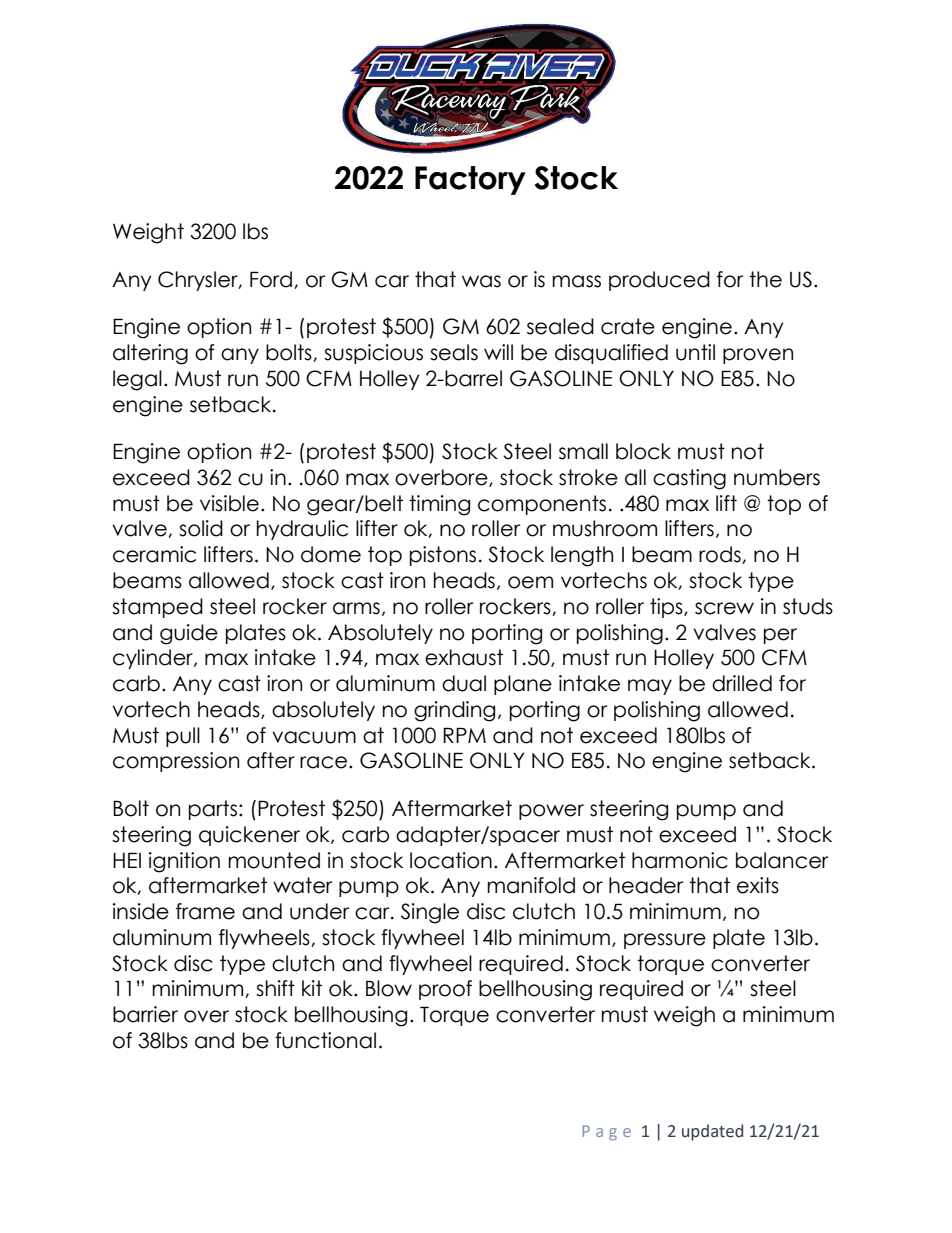 The image size is (952, 1233). What do you see at coordinates (712, 1132) in the screenshot?
I see `updated` at bounding box center [712, 1132].
